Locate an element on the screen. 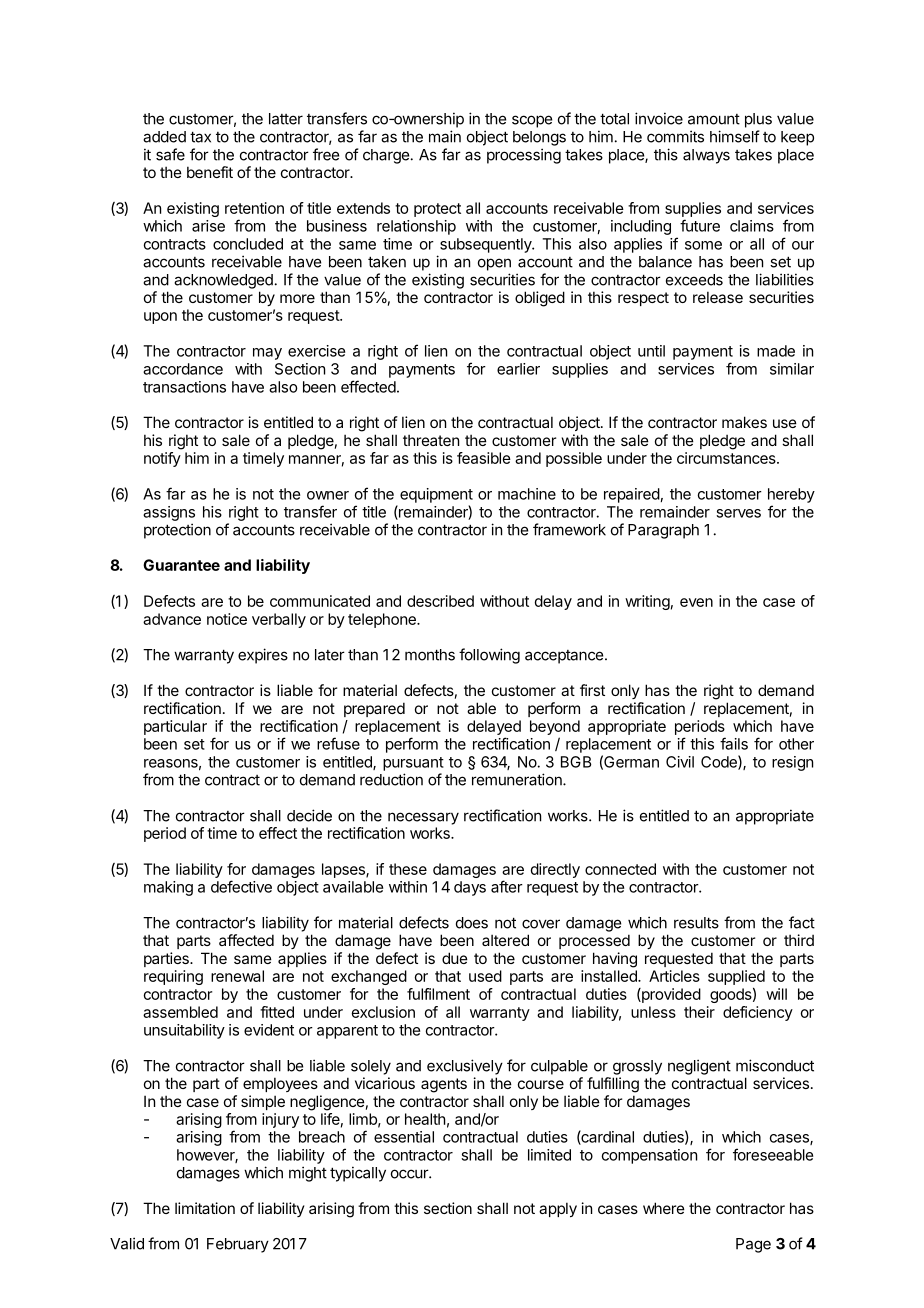 Image resolution: width=924 pixels, height=1308 pixels. limitation is located at coordinates (205, 1208).
